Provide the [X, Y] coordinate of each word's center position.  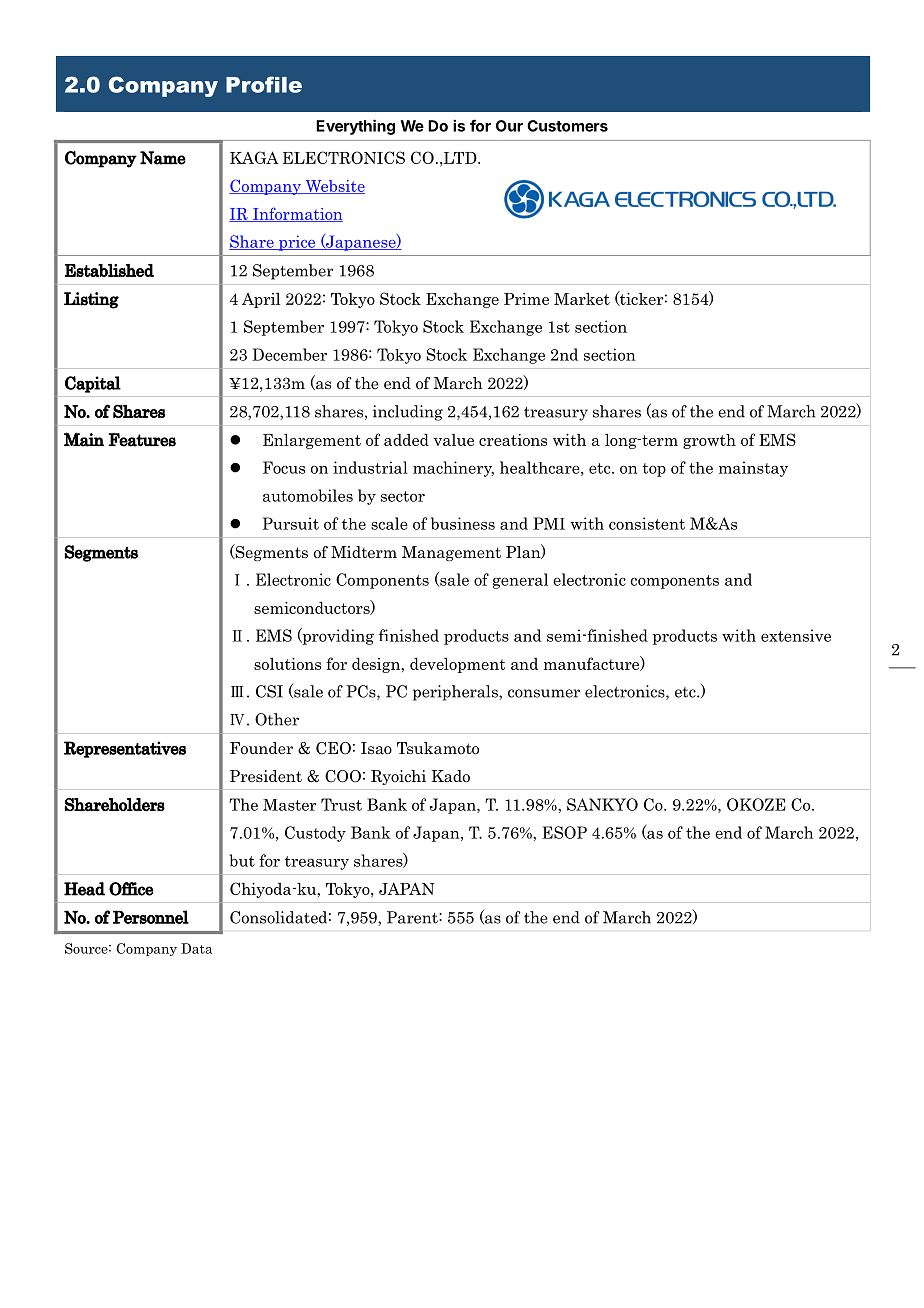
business [463, 523]
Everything [355, 127]
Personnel [151, 917]
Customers [567, 126]
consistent [647, 523]
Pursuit [291, 523]
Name [163, 158]
